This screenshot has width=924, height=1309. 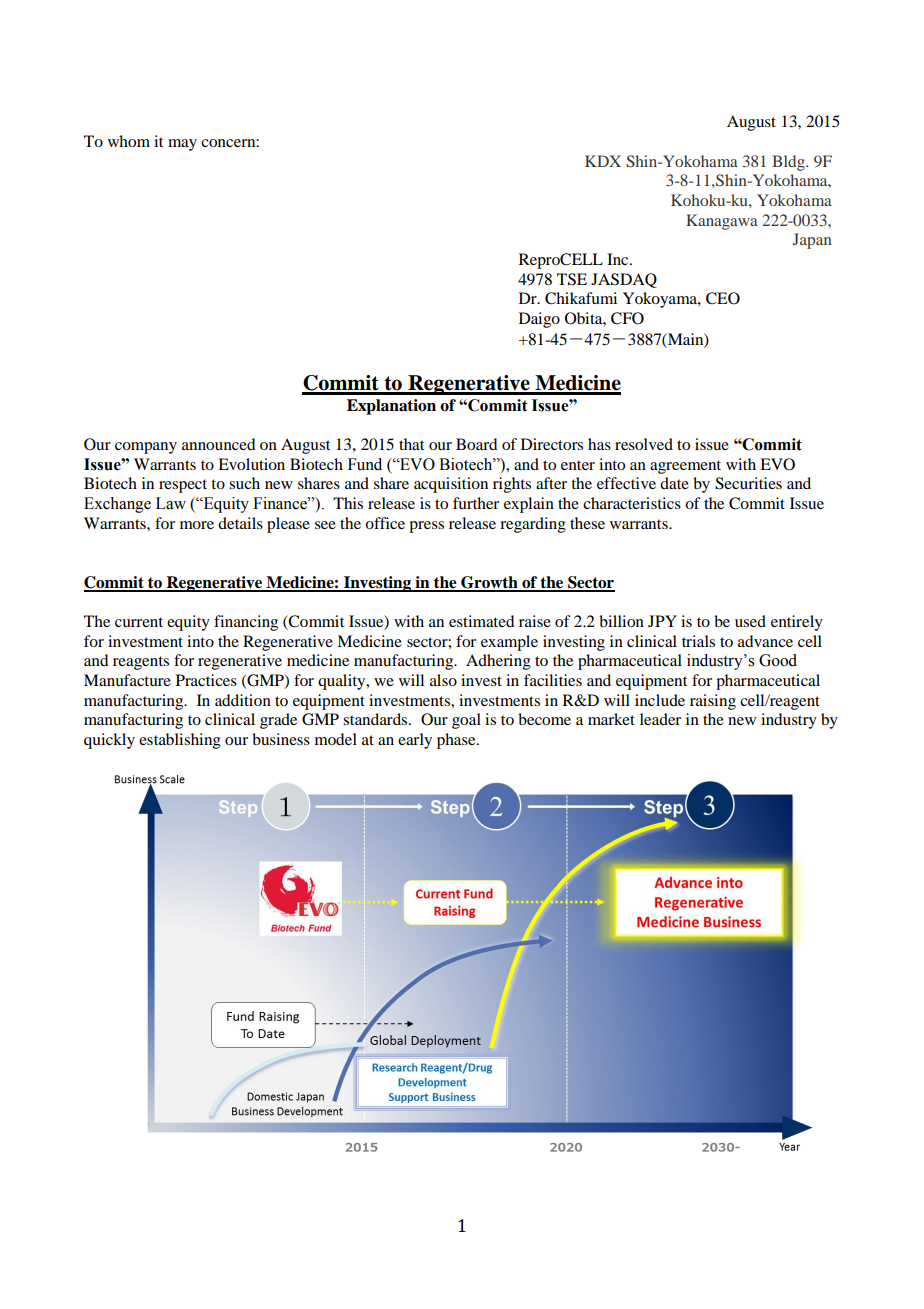 I want to click on Explanation, so click(x=391, y=407).
